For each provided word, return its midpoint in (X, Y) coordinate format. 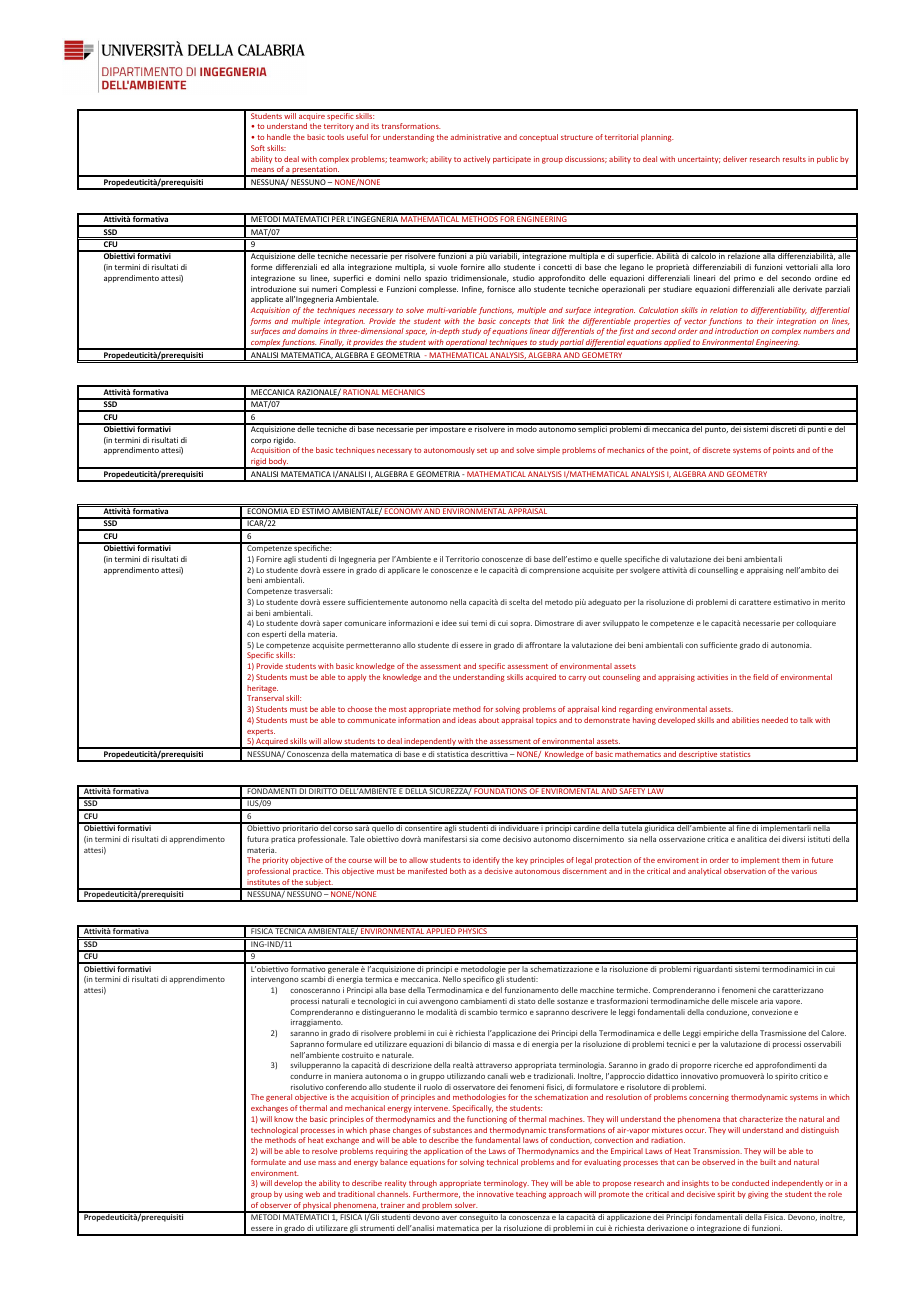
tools (335, 137)
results (794, 159)
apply (357, 678)
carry (577, 679)
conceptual (538, 138)
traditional (356, 1194)
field (760, 677)
